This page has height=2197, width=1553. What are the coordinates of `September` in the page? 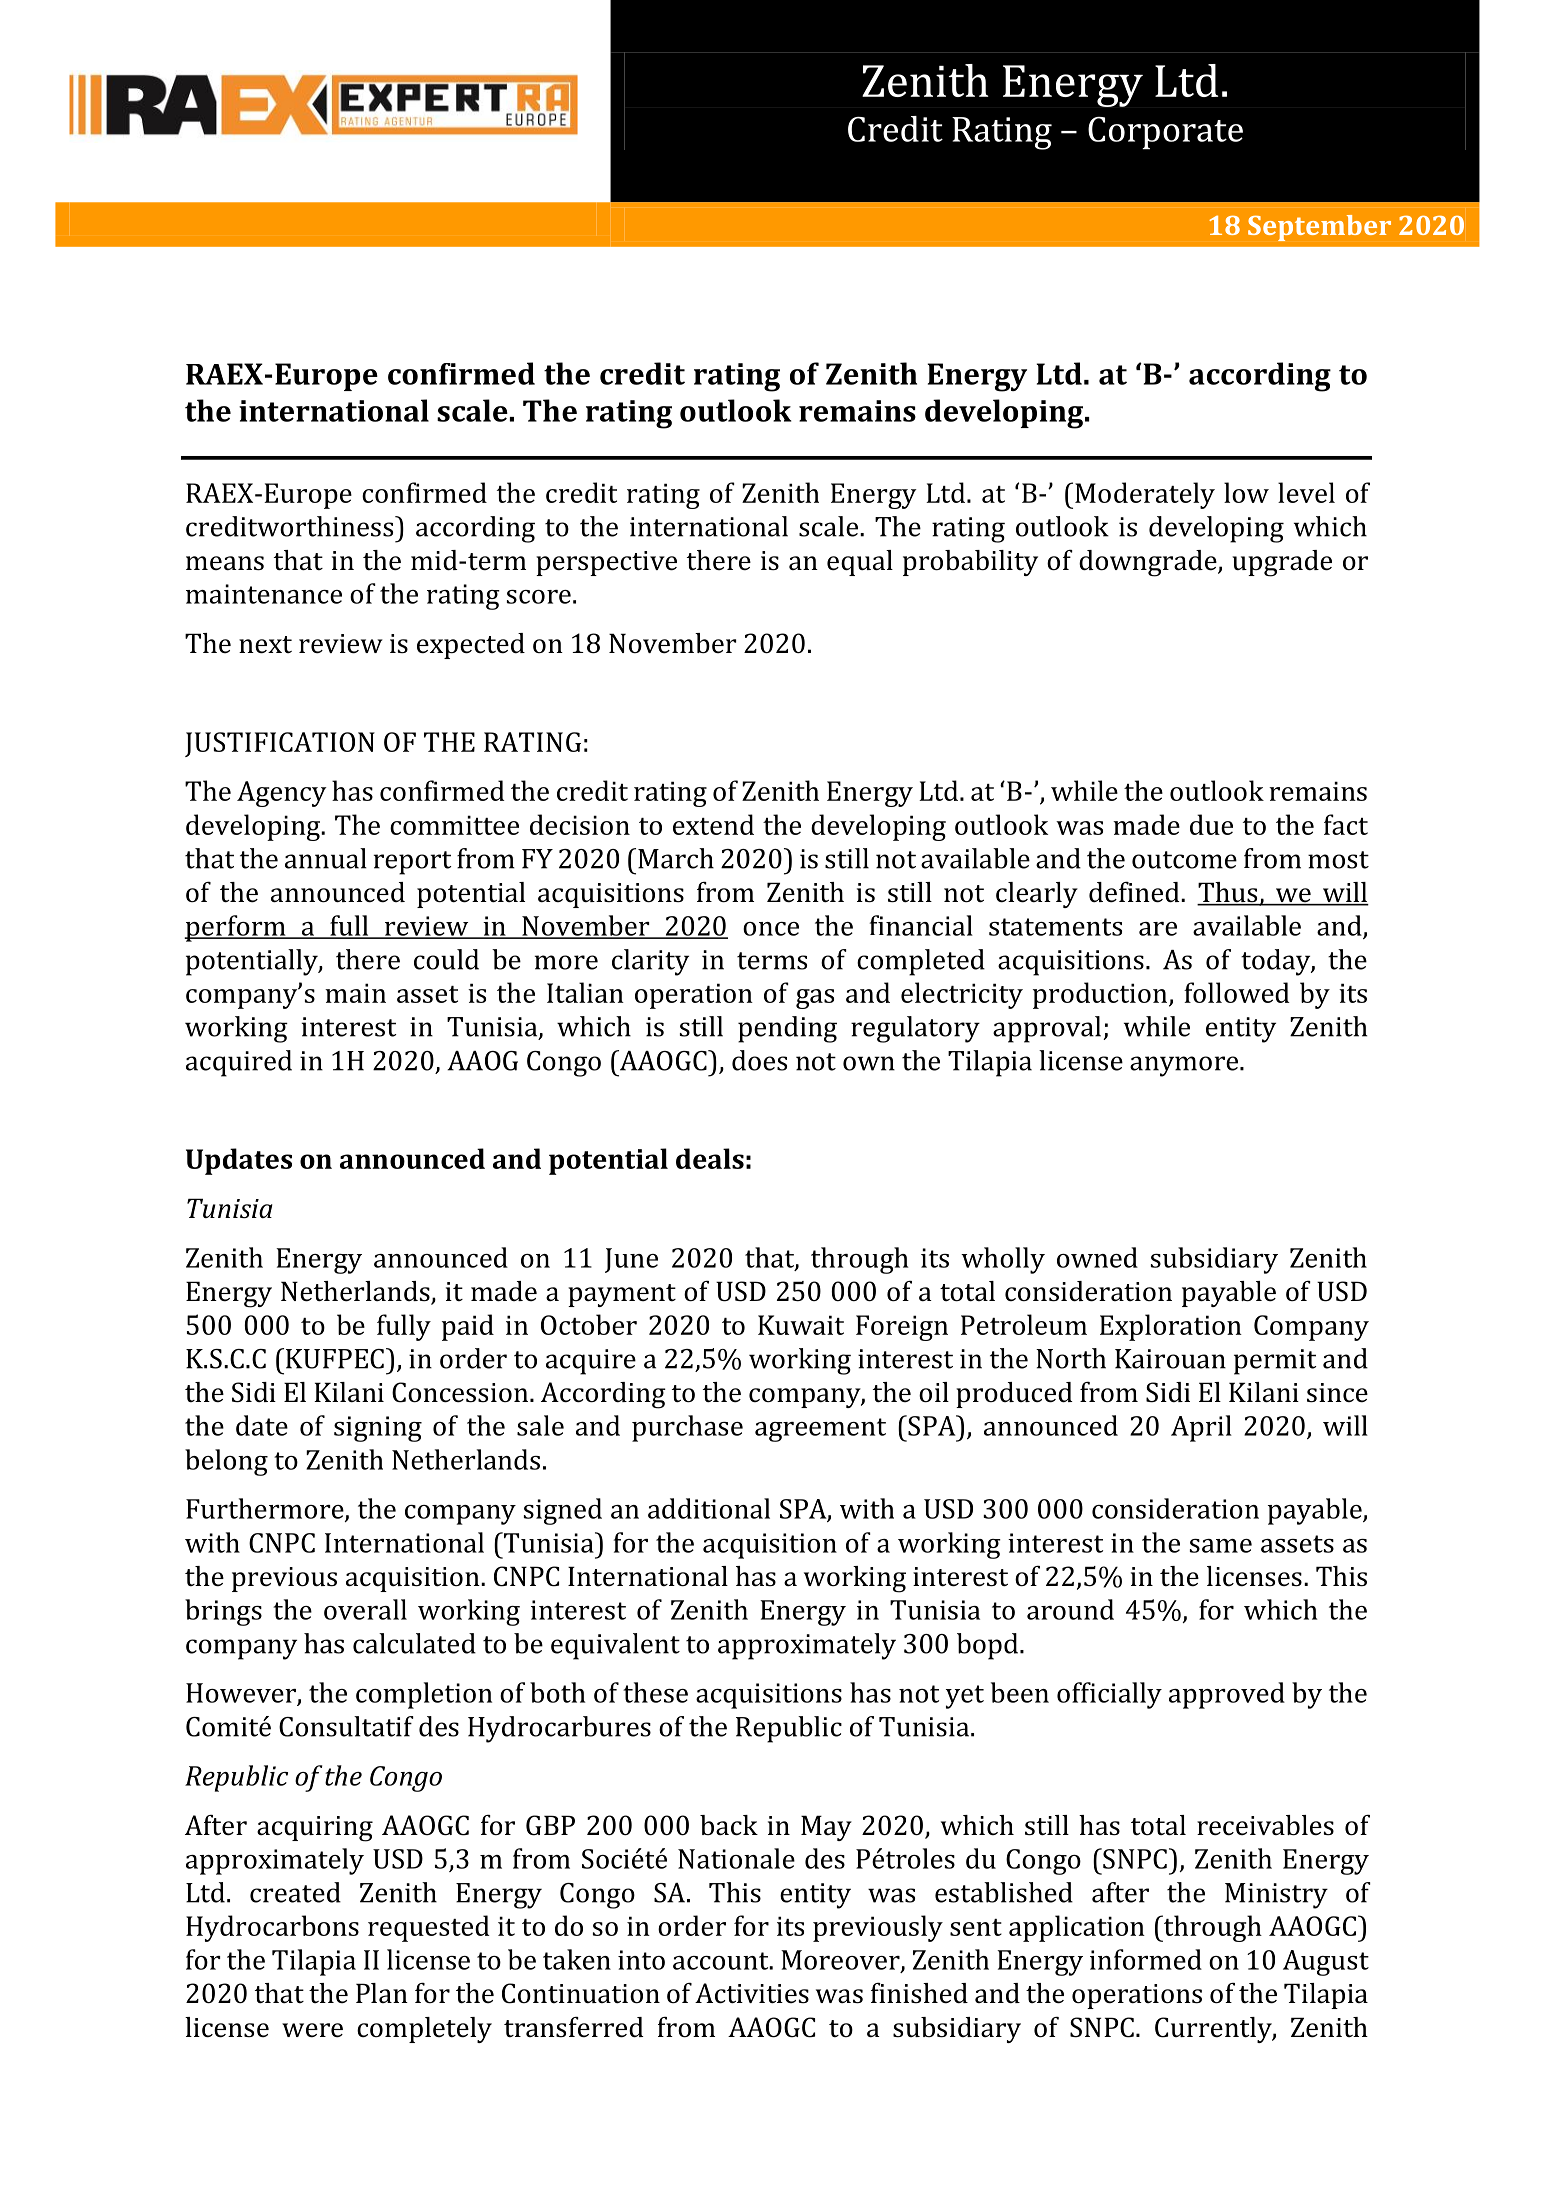 It's located at (1319, 228).
